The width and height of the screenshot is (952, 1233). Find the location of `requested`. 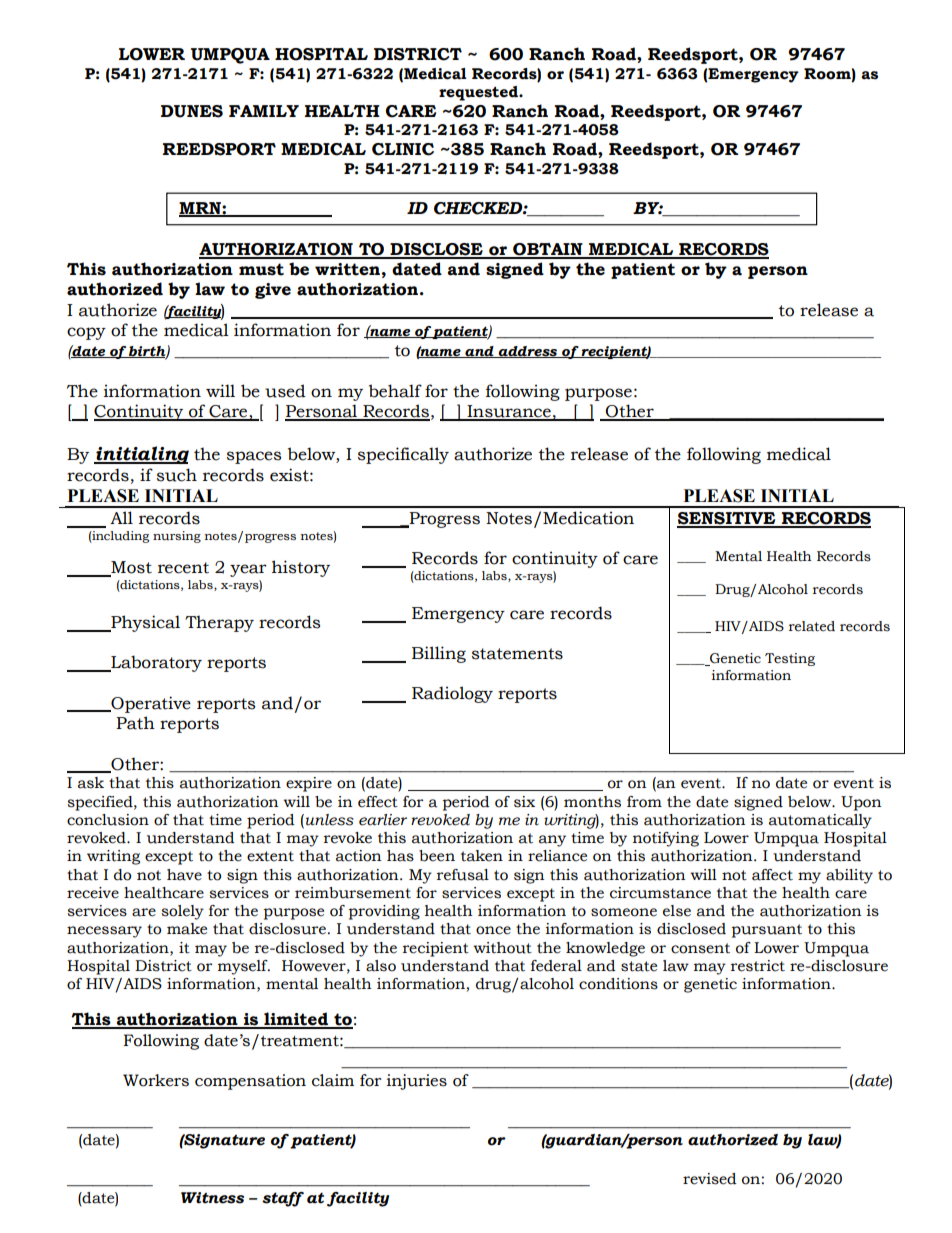

requested is located at coordinates (479, 93).
